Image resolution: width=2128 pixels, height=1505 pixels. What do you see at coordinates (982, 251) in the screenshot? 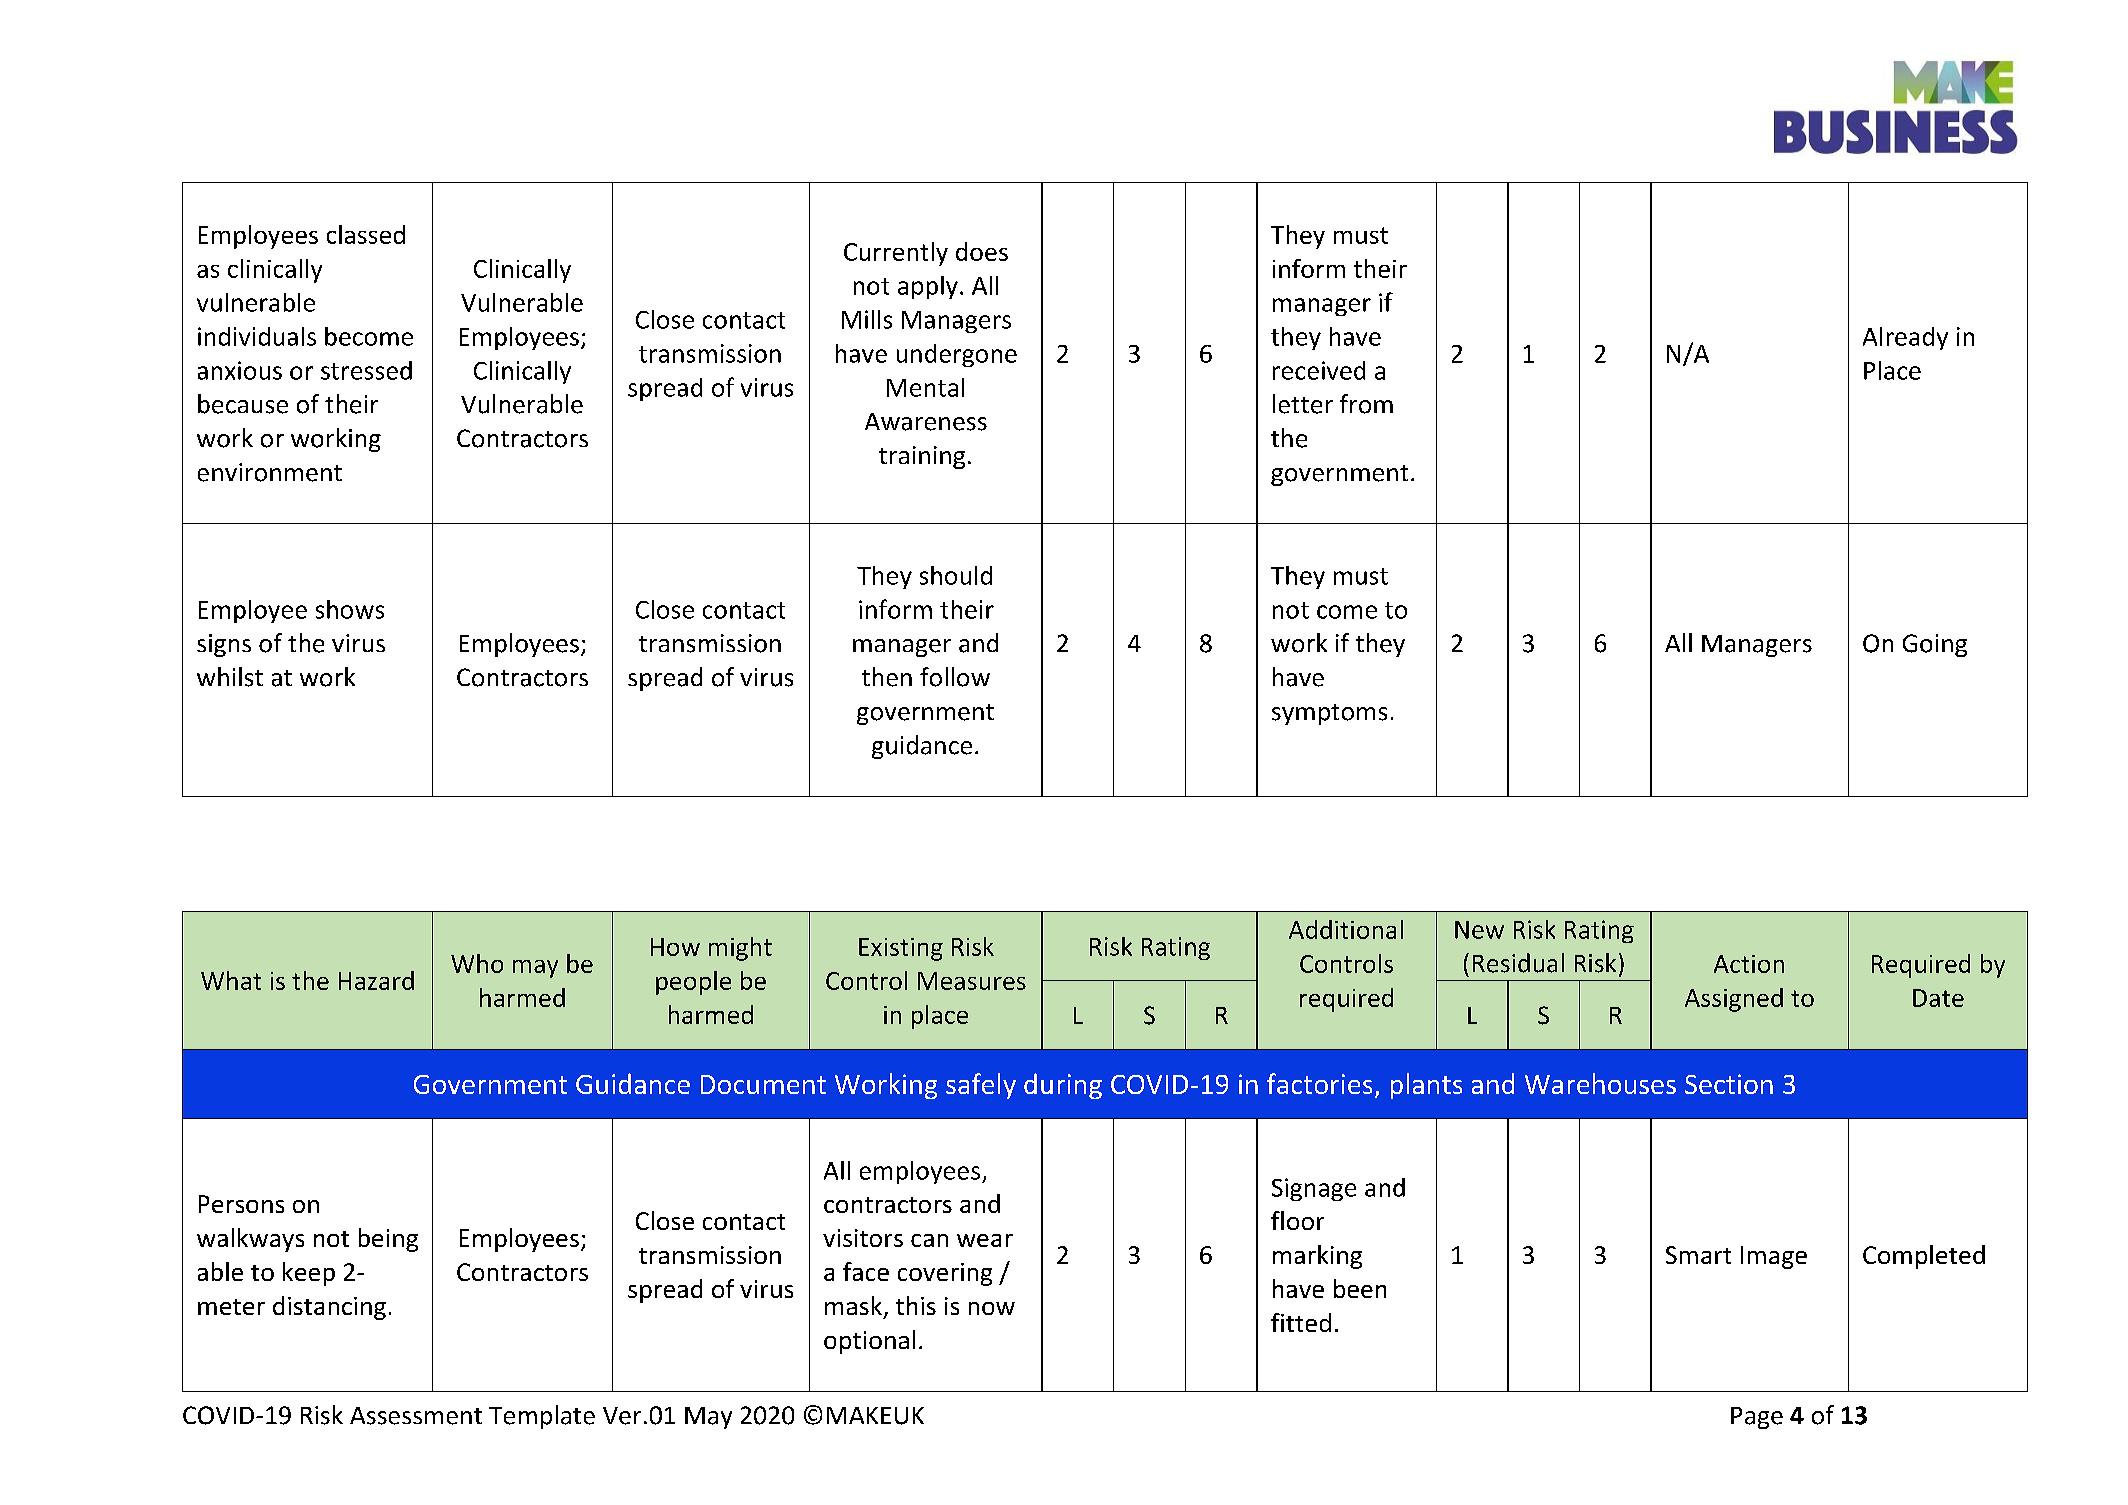
I see `does` at bounding box center [982, 251].
